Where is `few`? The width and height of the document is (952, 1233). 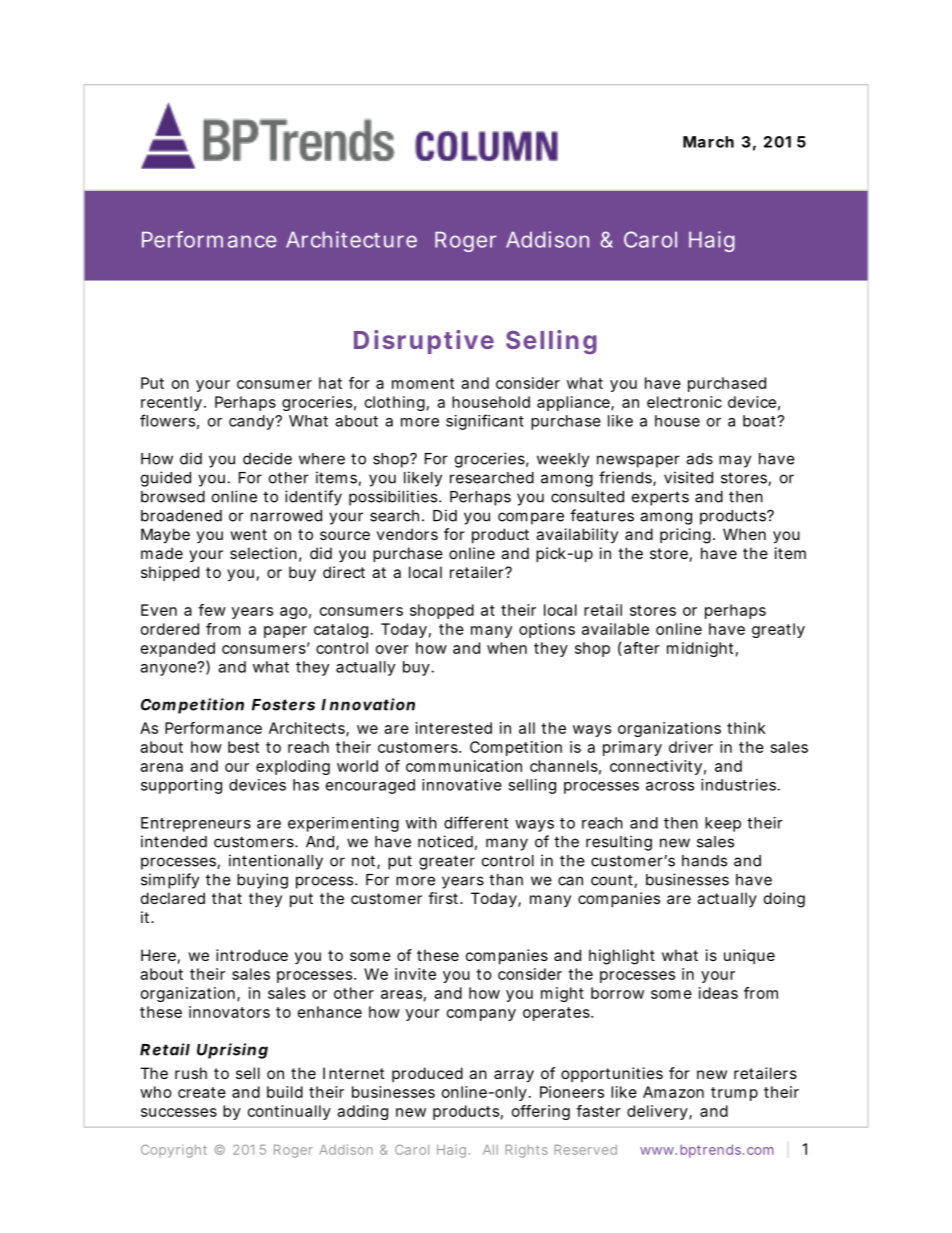
few is located at coordinates (212, 610).
